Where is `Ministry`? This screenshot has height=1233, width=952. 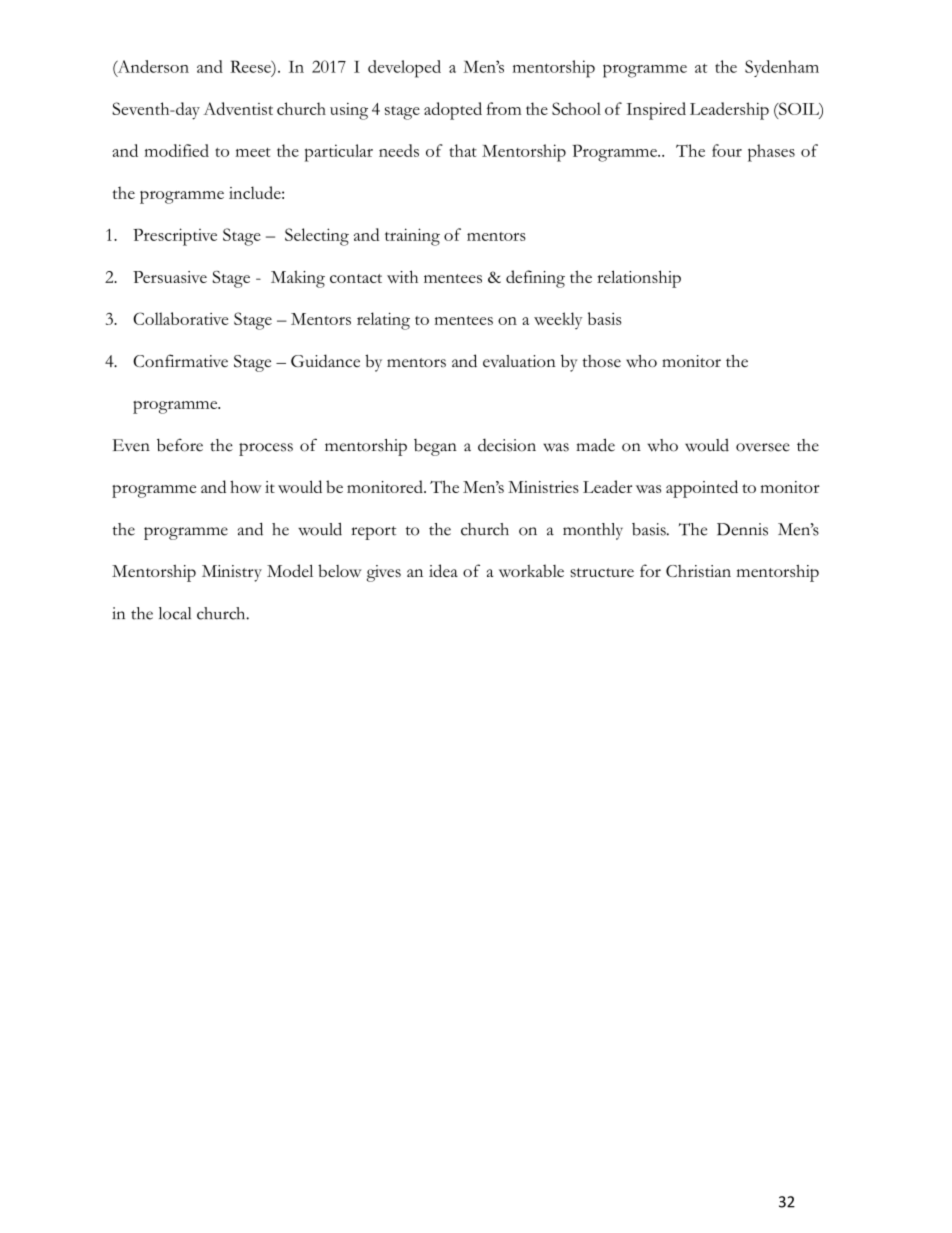
Ministry is located at coordinates (232, 573).
